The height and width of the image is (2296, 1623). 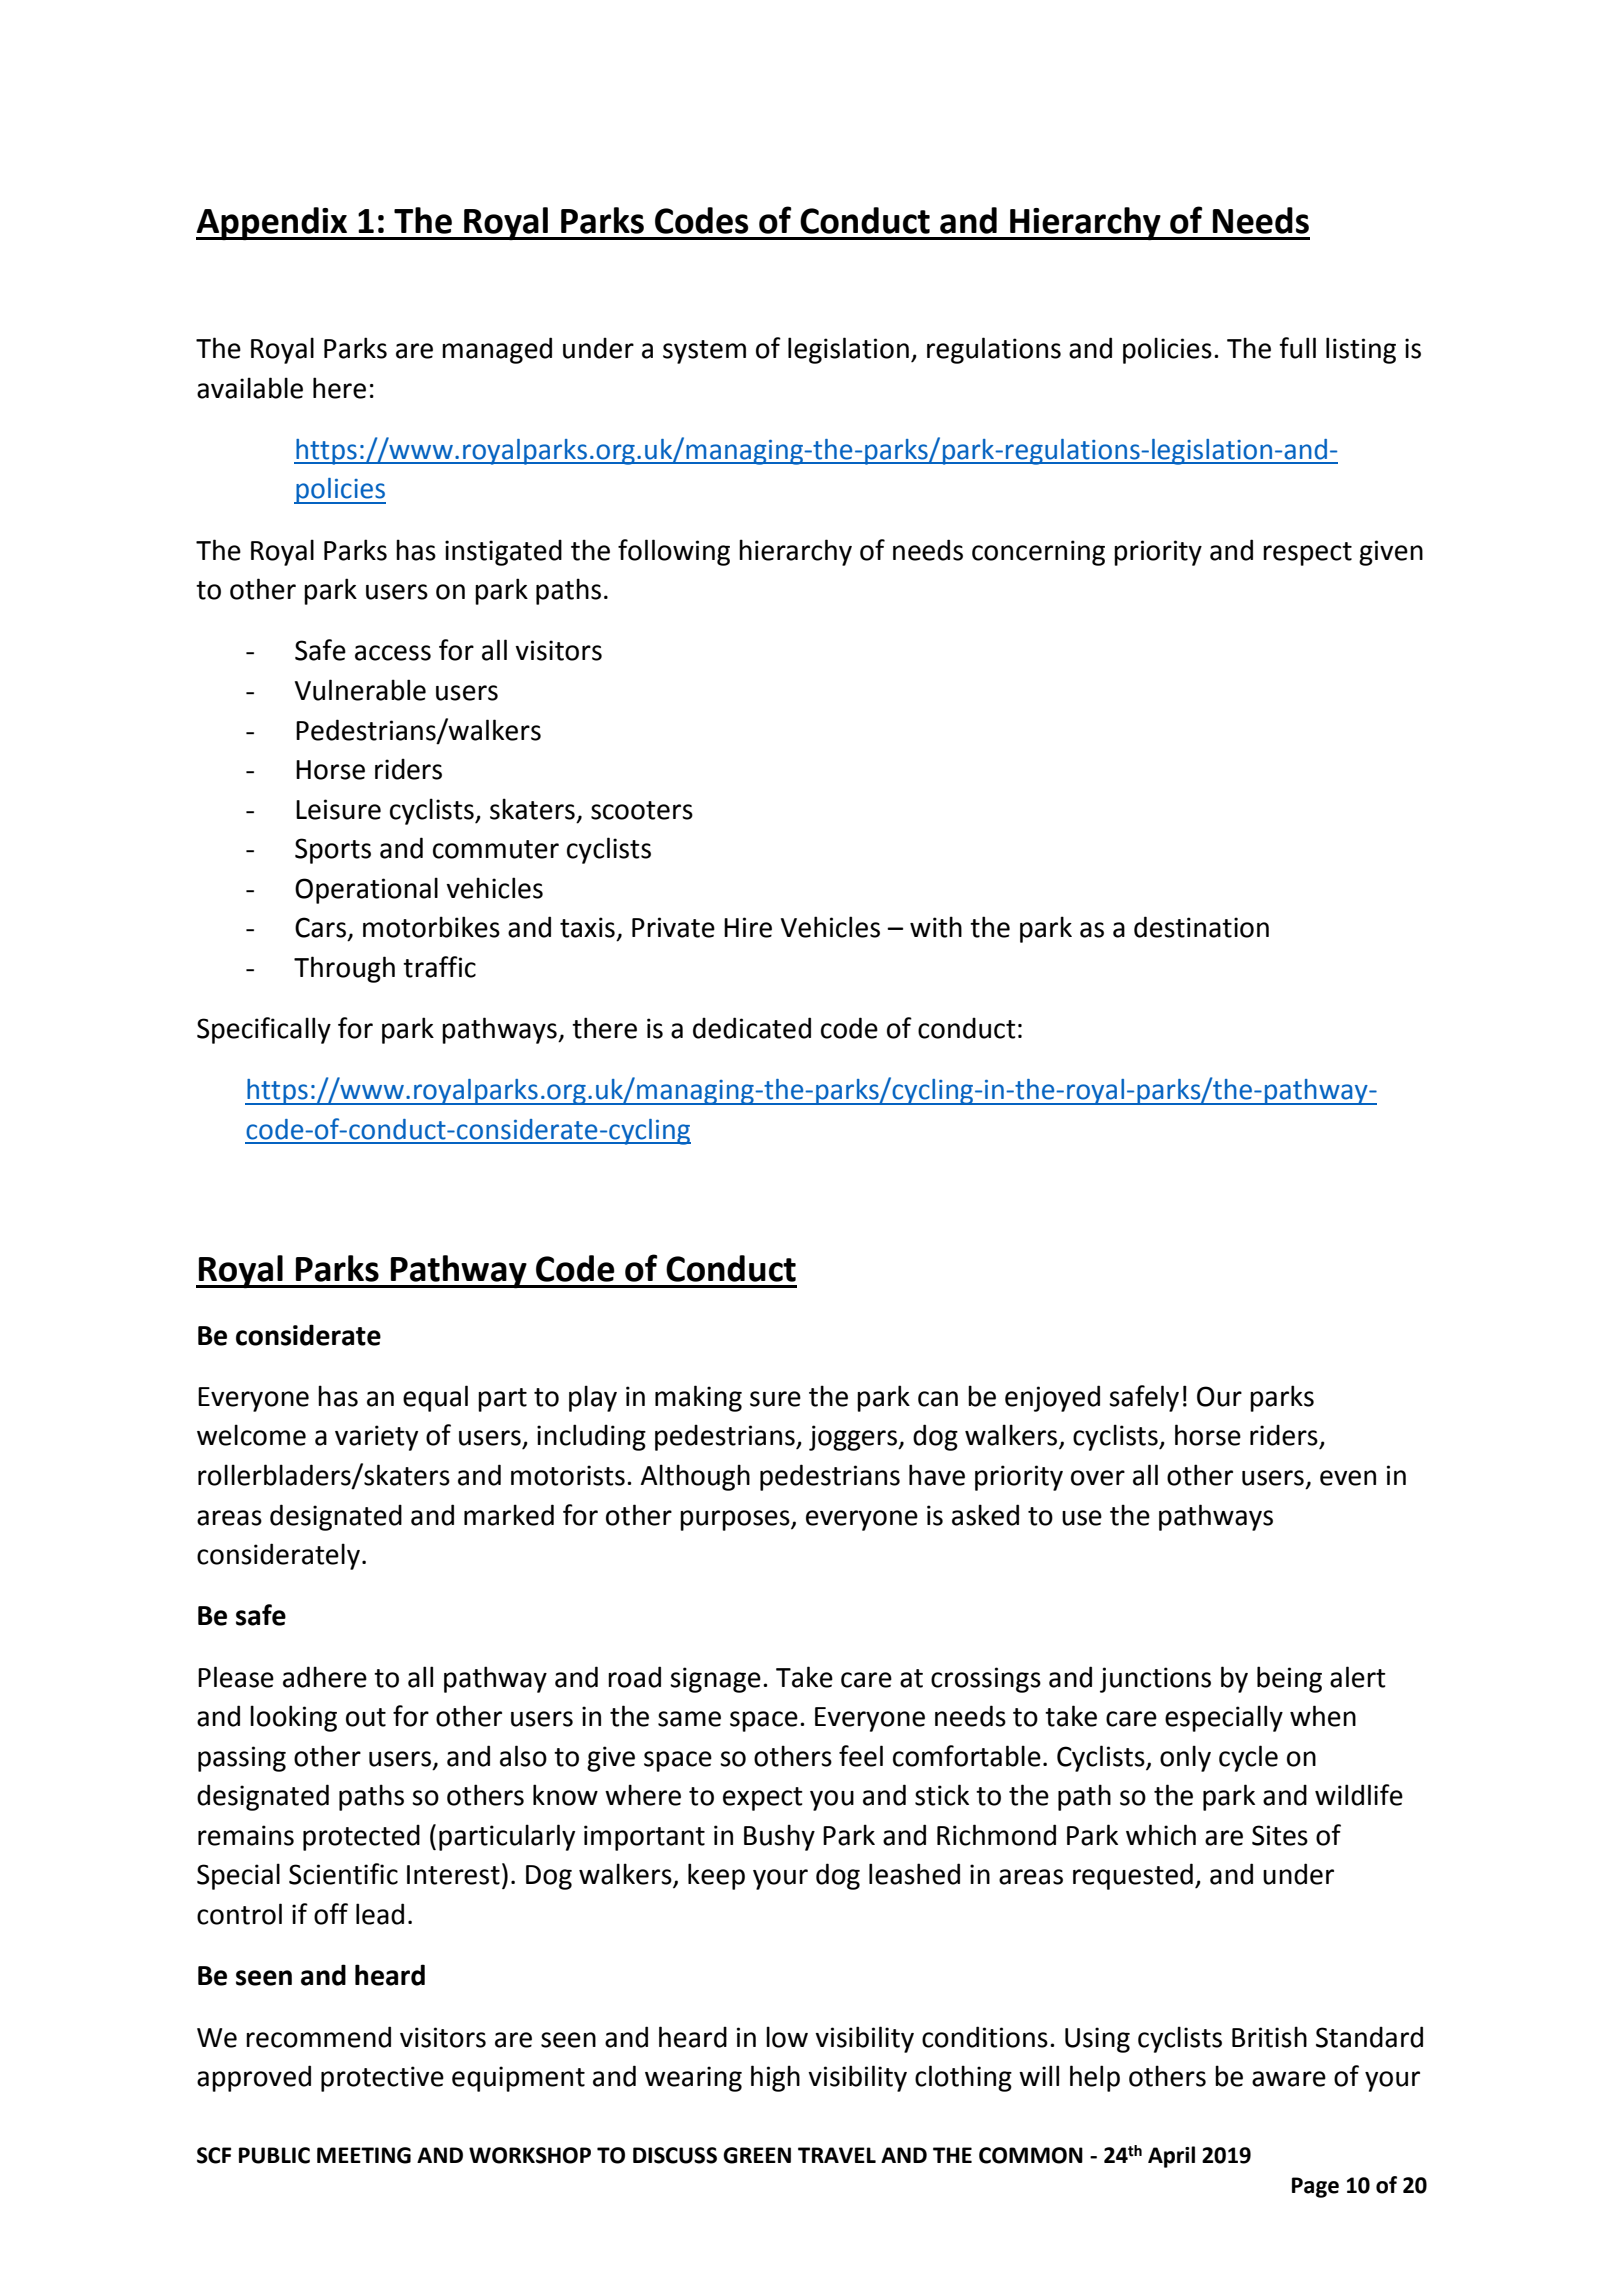 I want to click on Vulnerable, so click(x=360, y=690).
